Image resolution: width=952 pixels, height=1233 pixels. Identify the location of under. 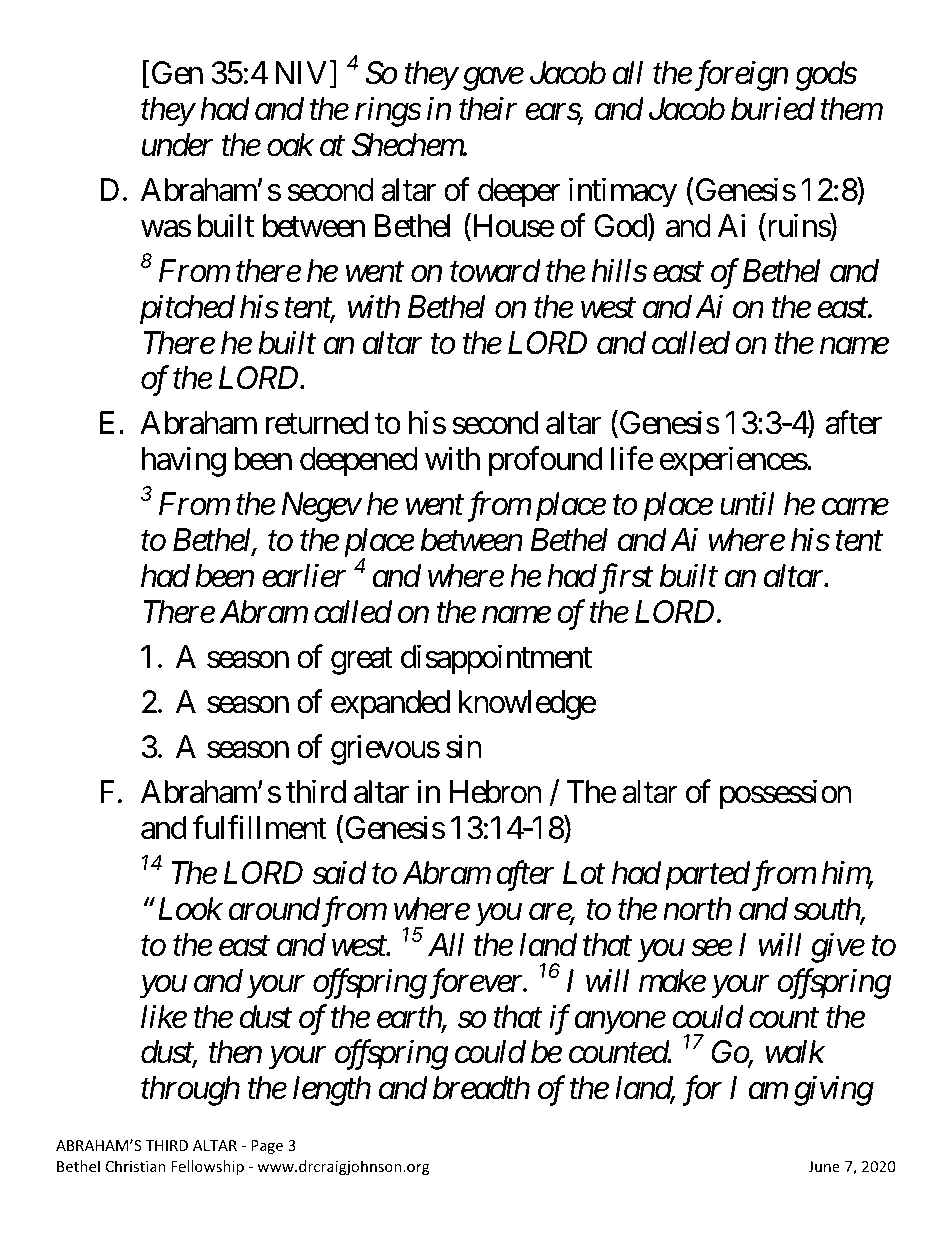
(177, 145).
